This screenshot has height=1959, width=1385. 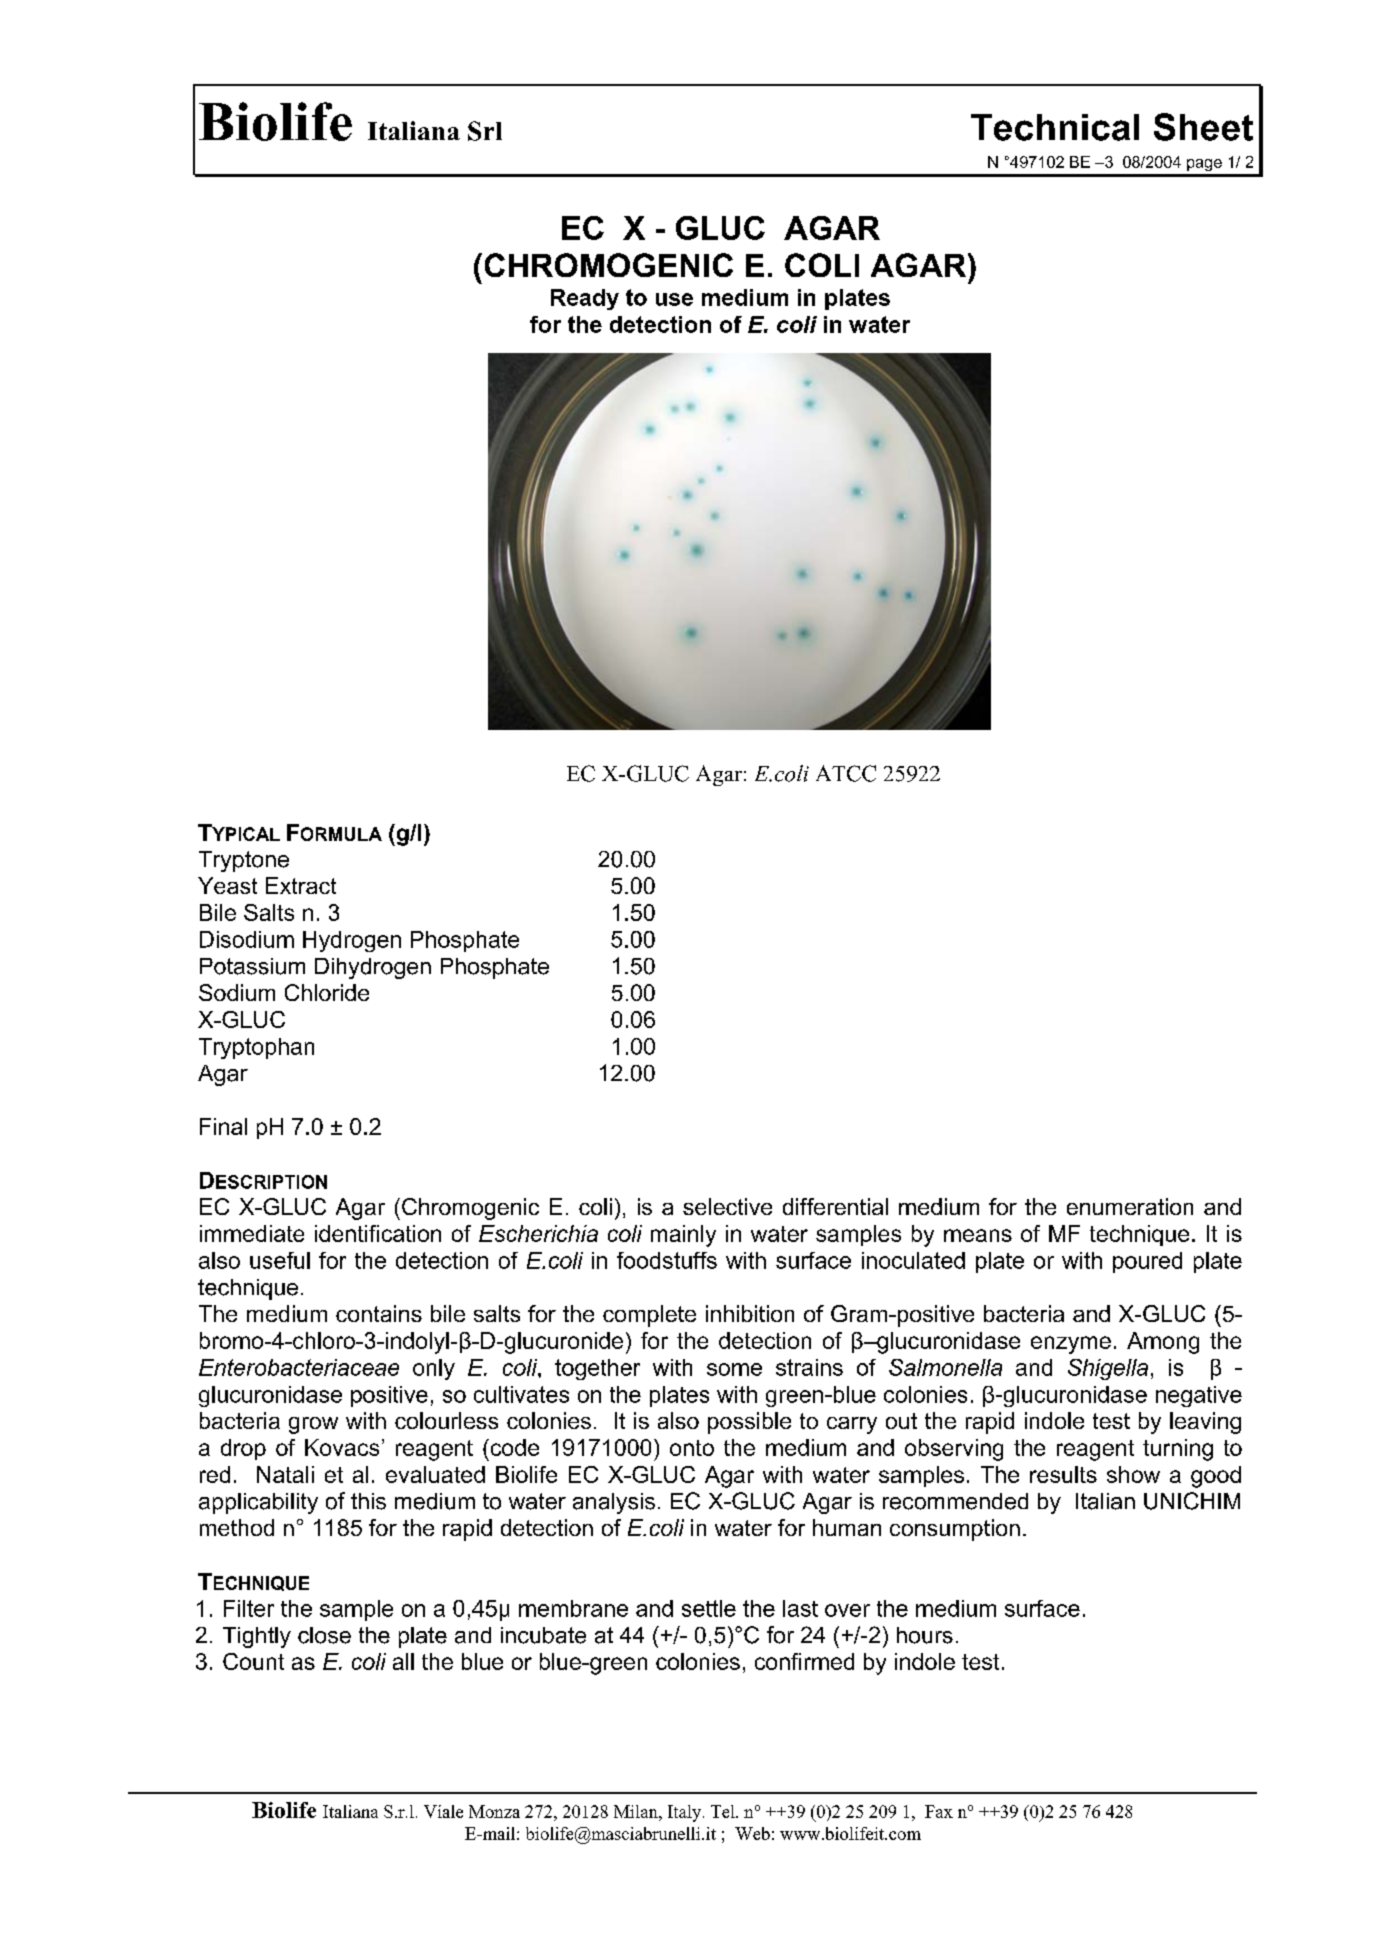 What do you see at coordinates (403, 1661) in the screenshot?
I see `all` at bounding box center [403, 1661].
